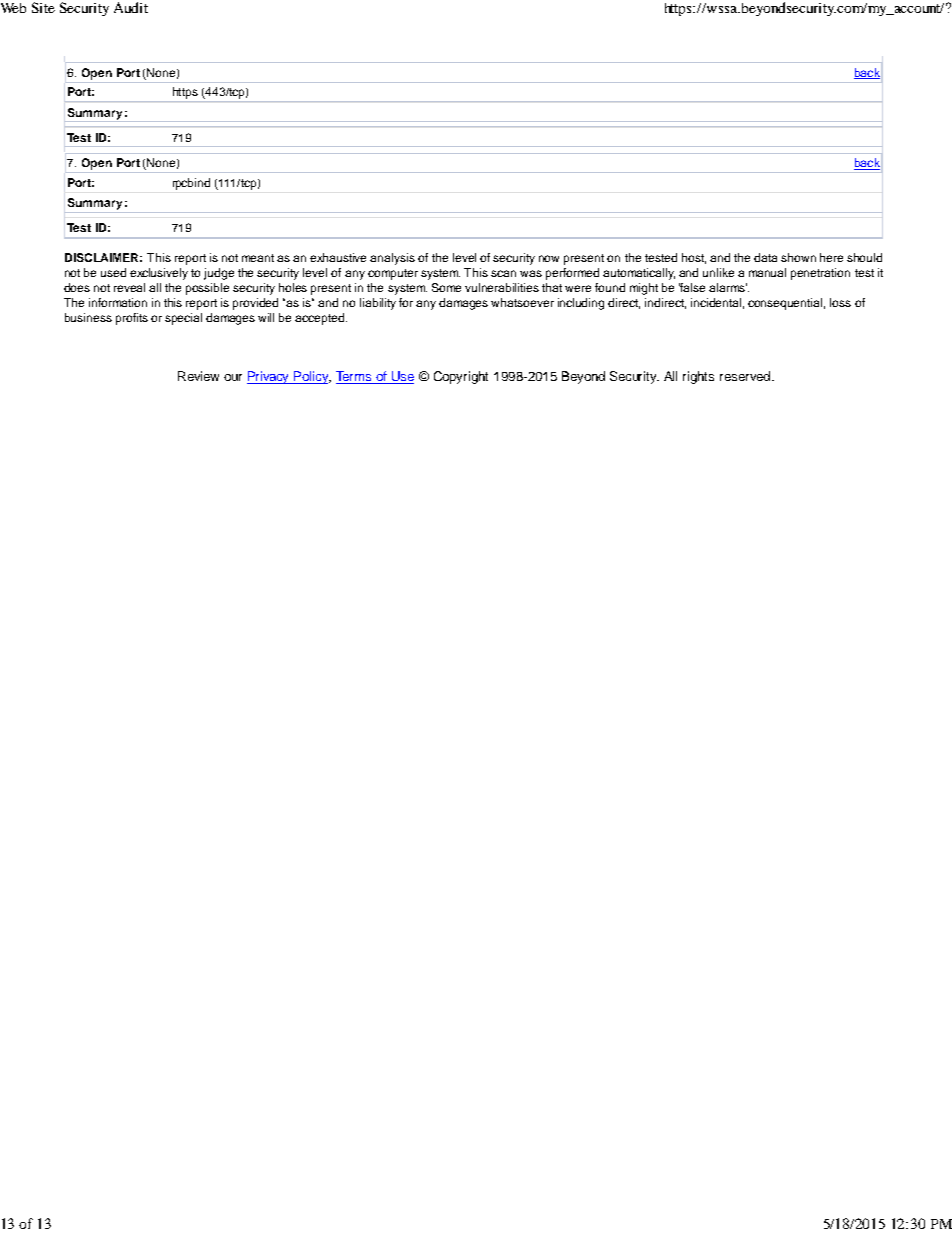  What do you see at coordinates (43, 7) in the image?
I see `Site` at bounding box center [43, 7].
